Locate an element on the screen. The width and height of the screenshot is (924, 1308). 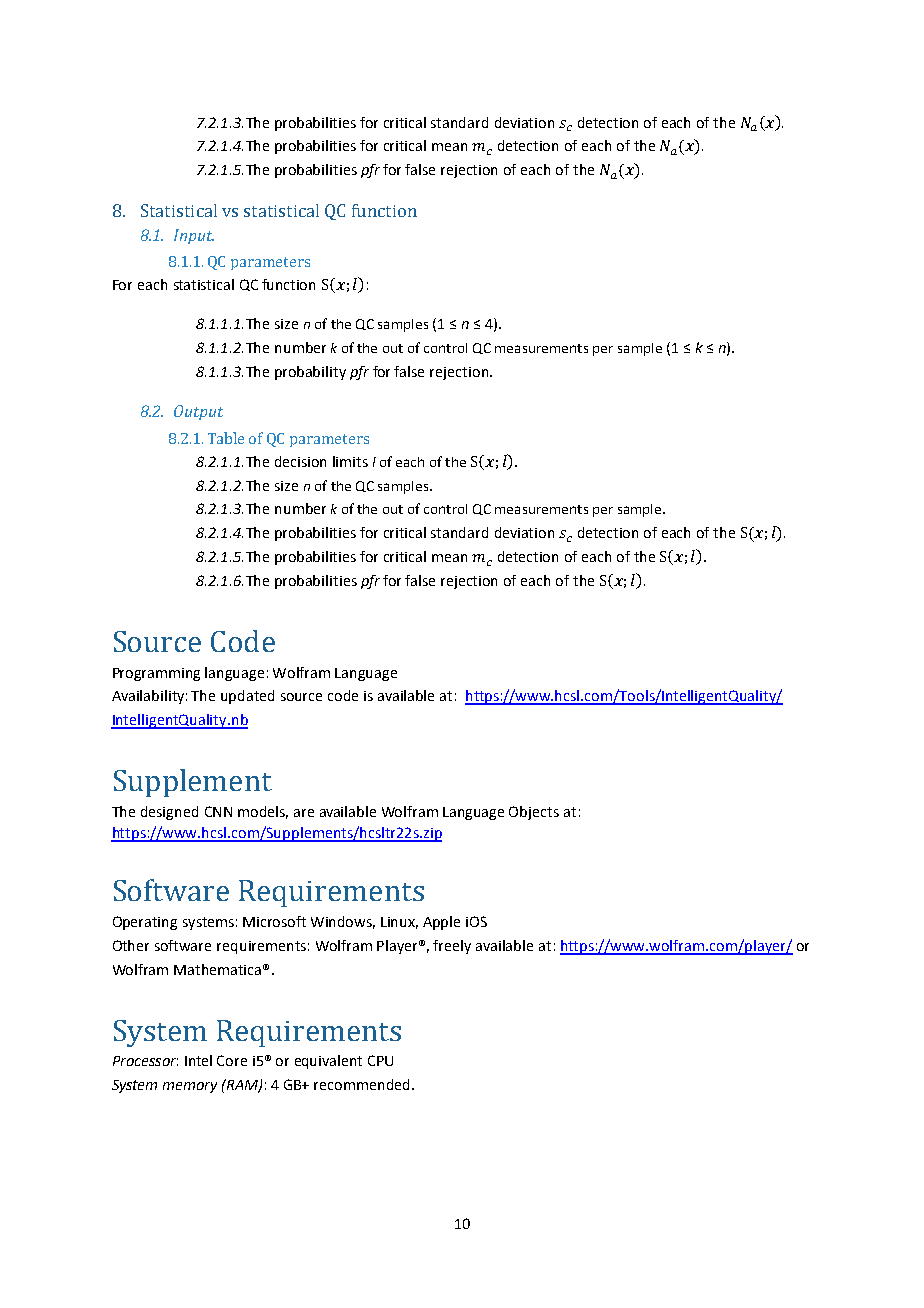
memory is located at coordinates (190, 1087).
